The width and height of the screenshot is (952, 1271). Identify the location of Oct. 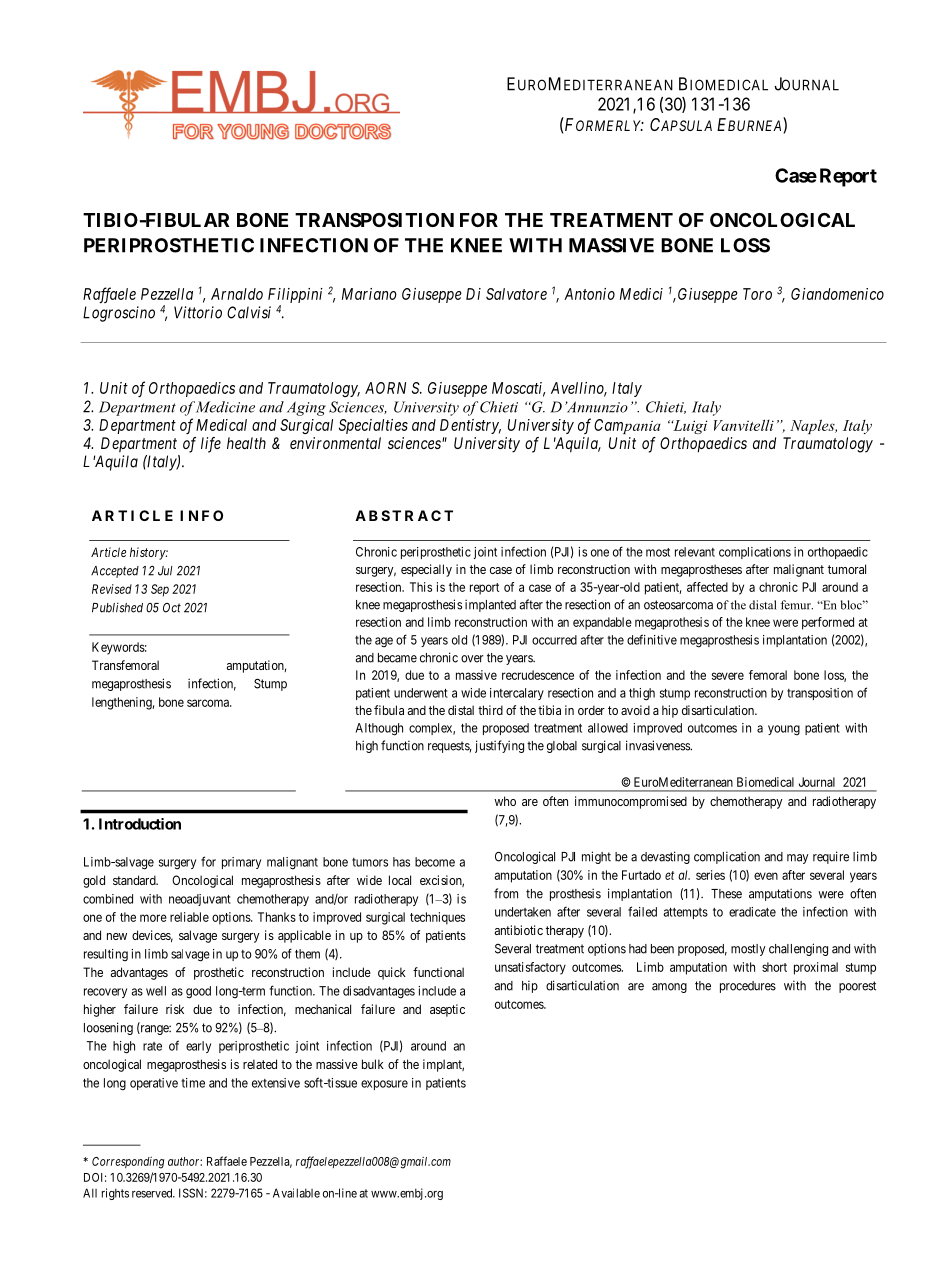
(172, 608).
